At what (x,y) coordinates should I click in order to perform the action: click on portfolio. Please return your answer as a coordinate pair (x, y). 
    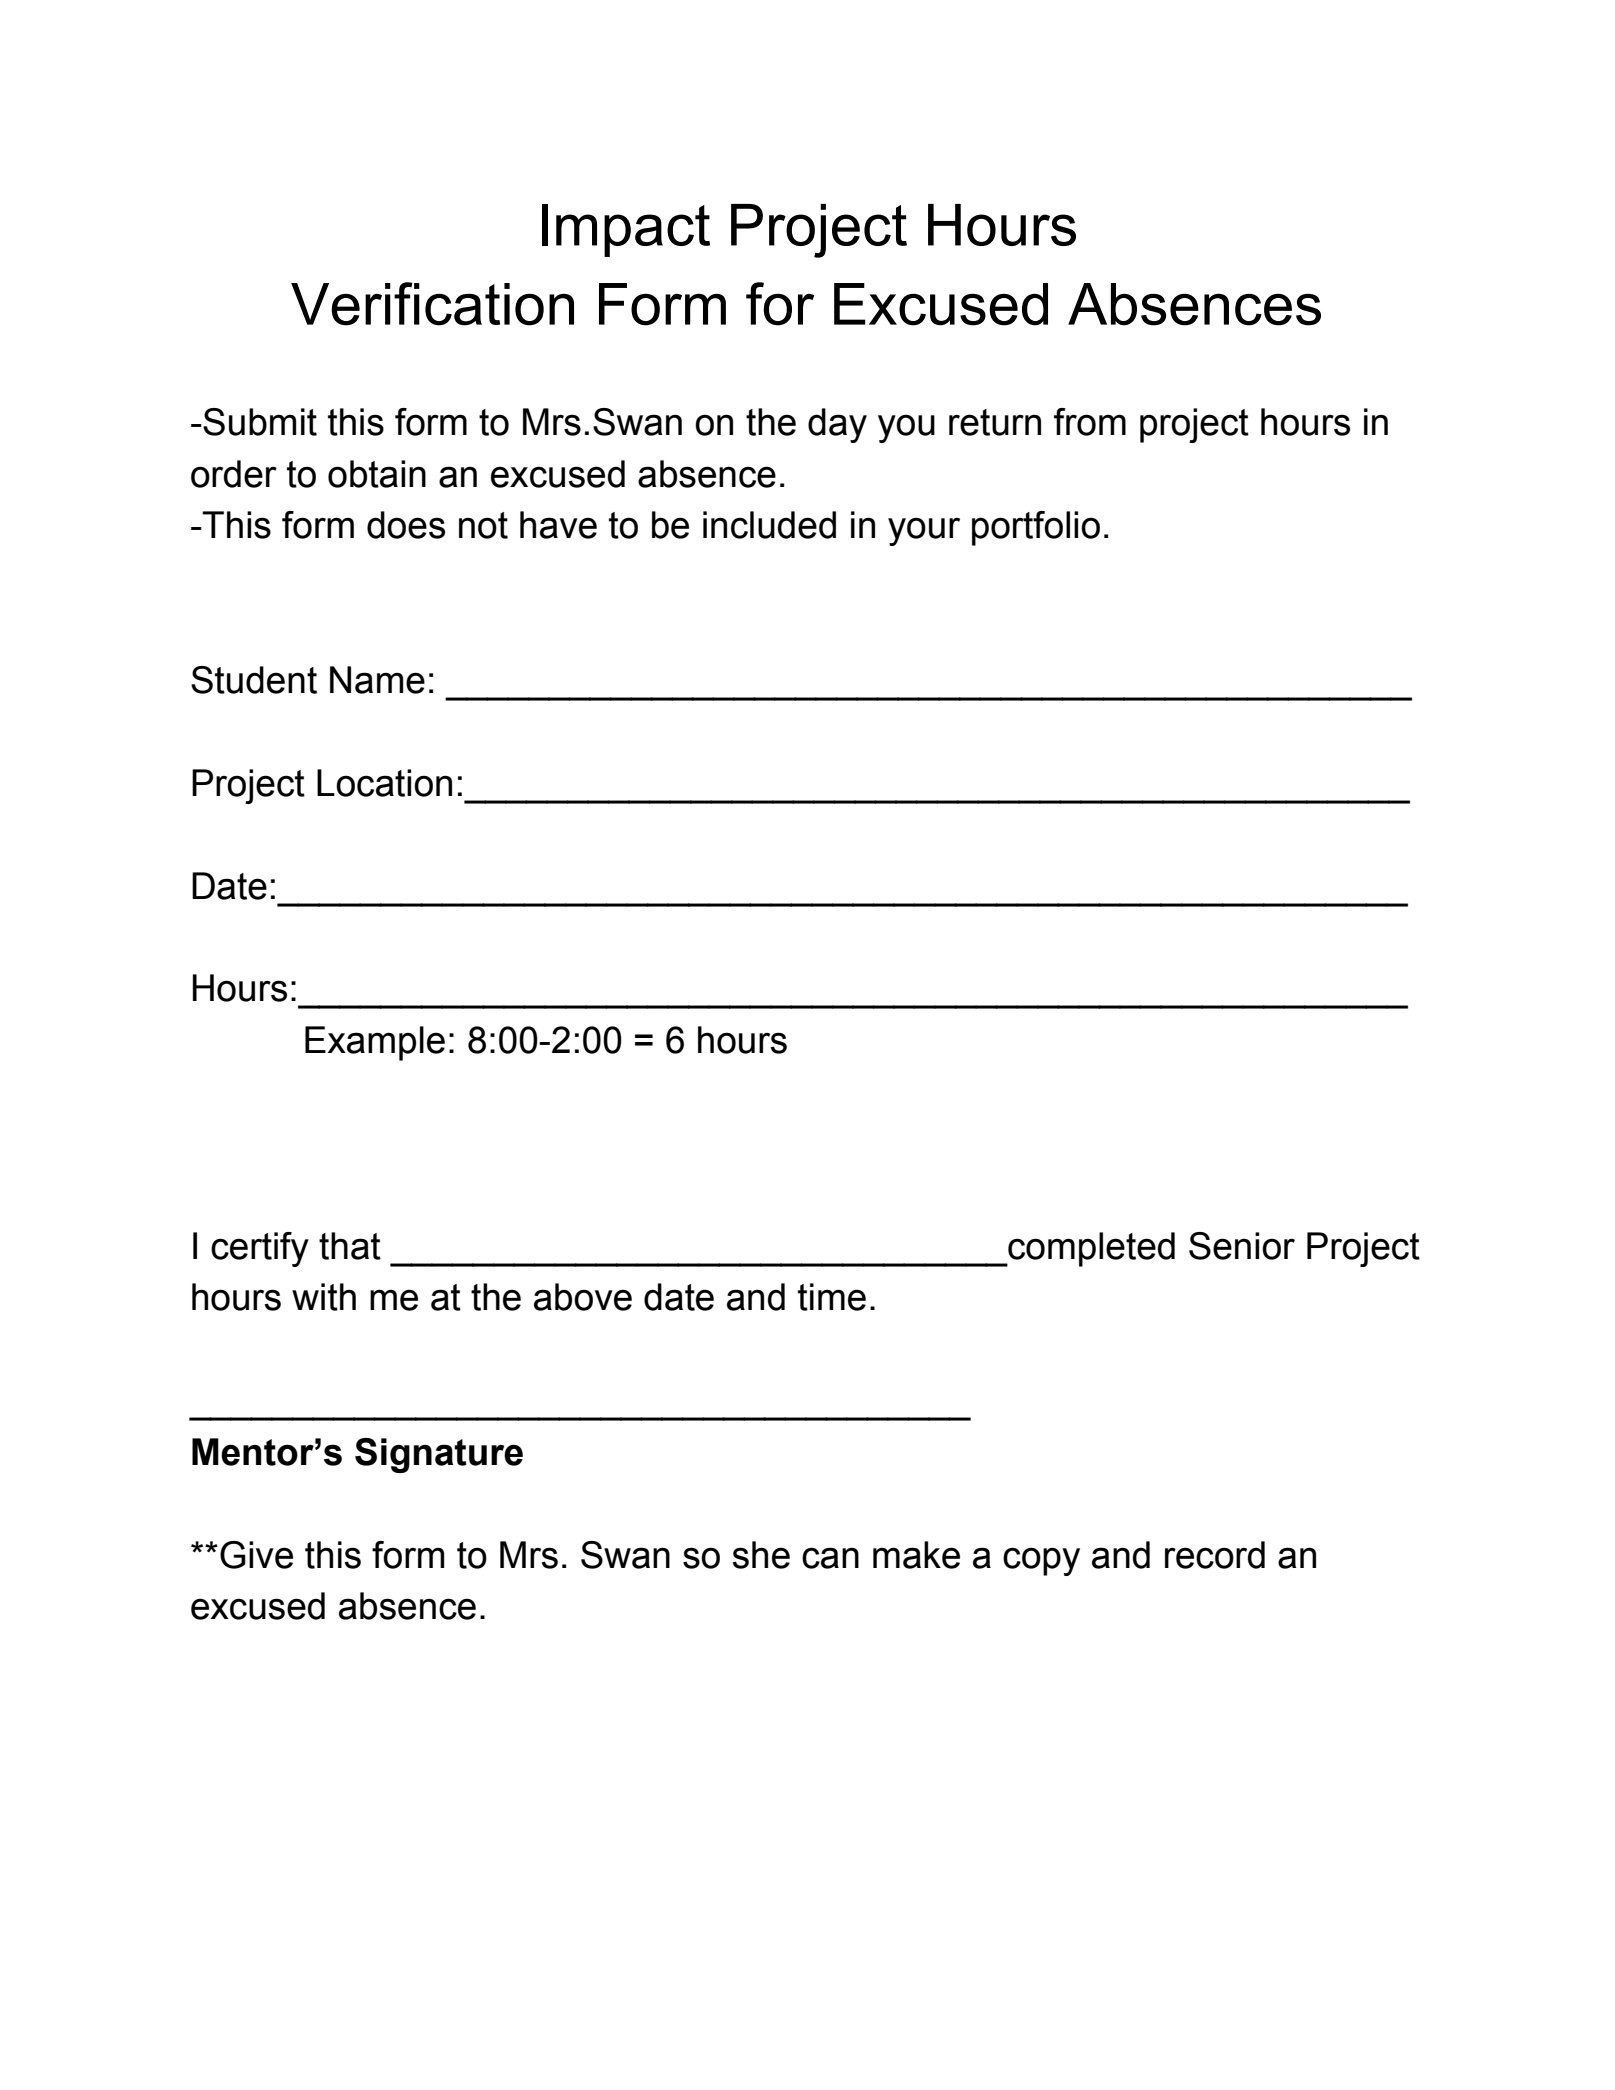
    Looking at the image, I should click on (1036, 528).
